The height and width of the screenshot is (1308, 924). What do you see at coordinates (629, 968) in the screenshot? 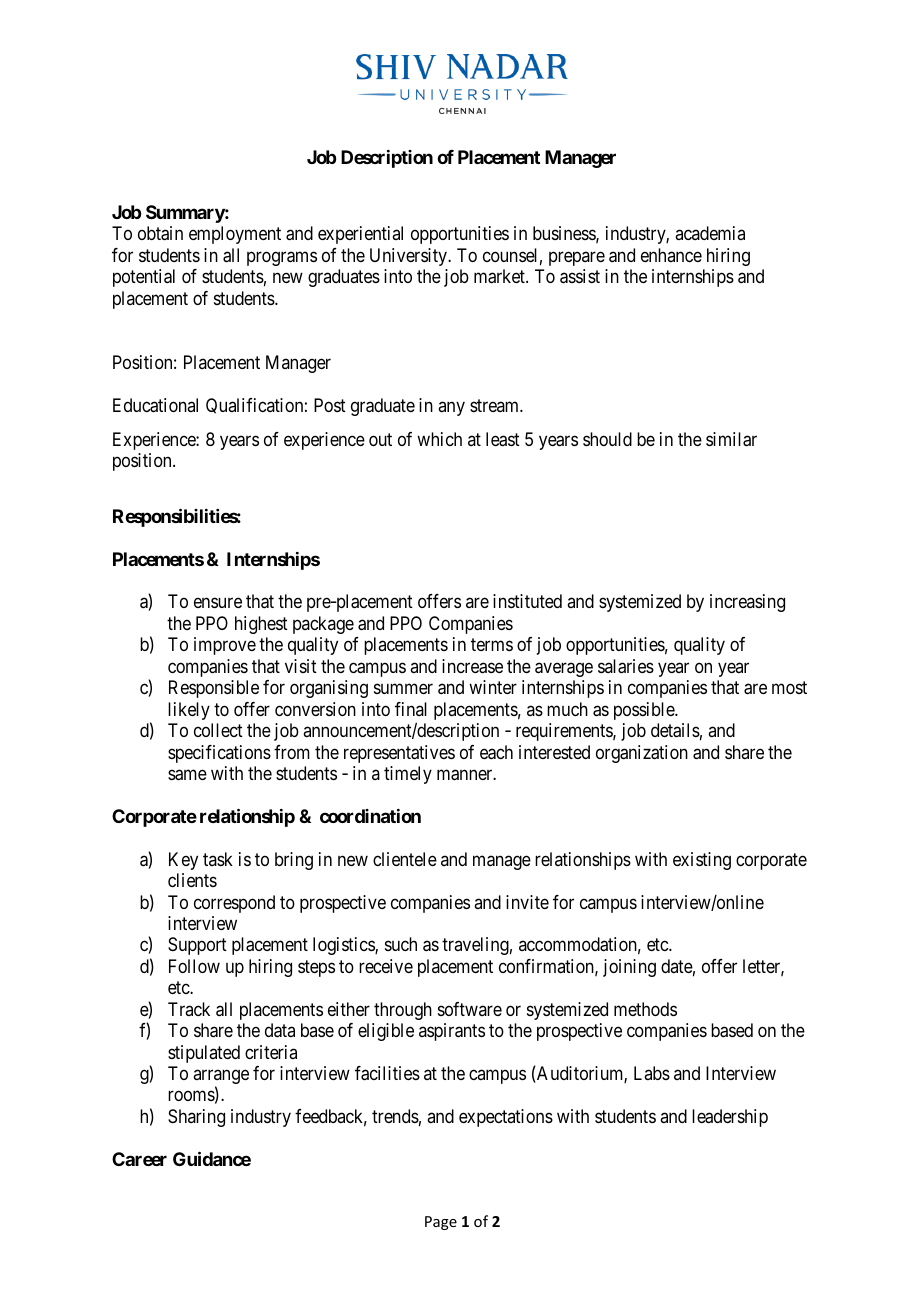
I see `joining` at bounding box center [629, 968].
